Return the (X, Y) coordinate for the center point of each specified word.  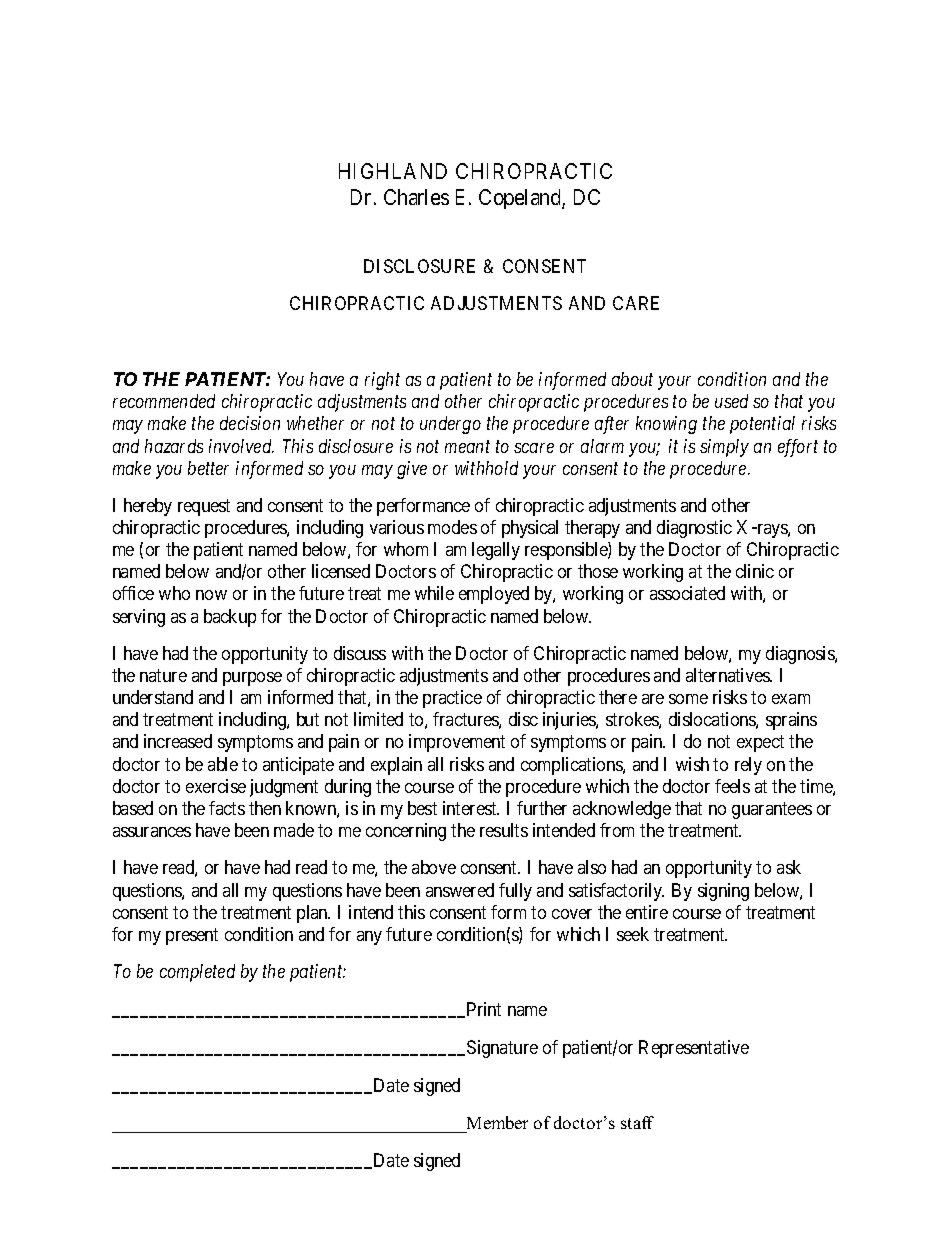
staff (637, 1122)
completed (197, 973)
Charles (416, 197)
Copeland (521, 199)
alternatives (728, 675)
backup (230, 618)
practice (452, 699)
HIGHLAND (393, 171)
